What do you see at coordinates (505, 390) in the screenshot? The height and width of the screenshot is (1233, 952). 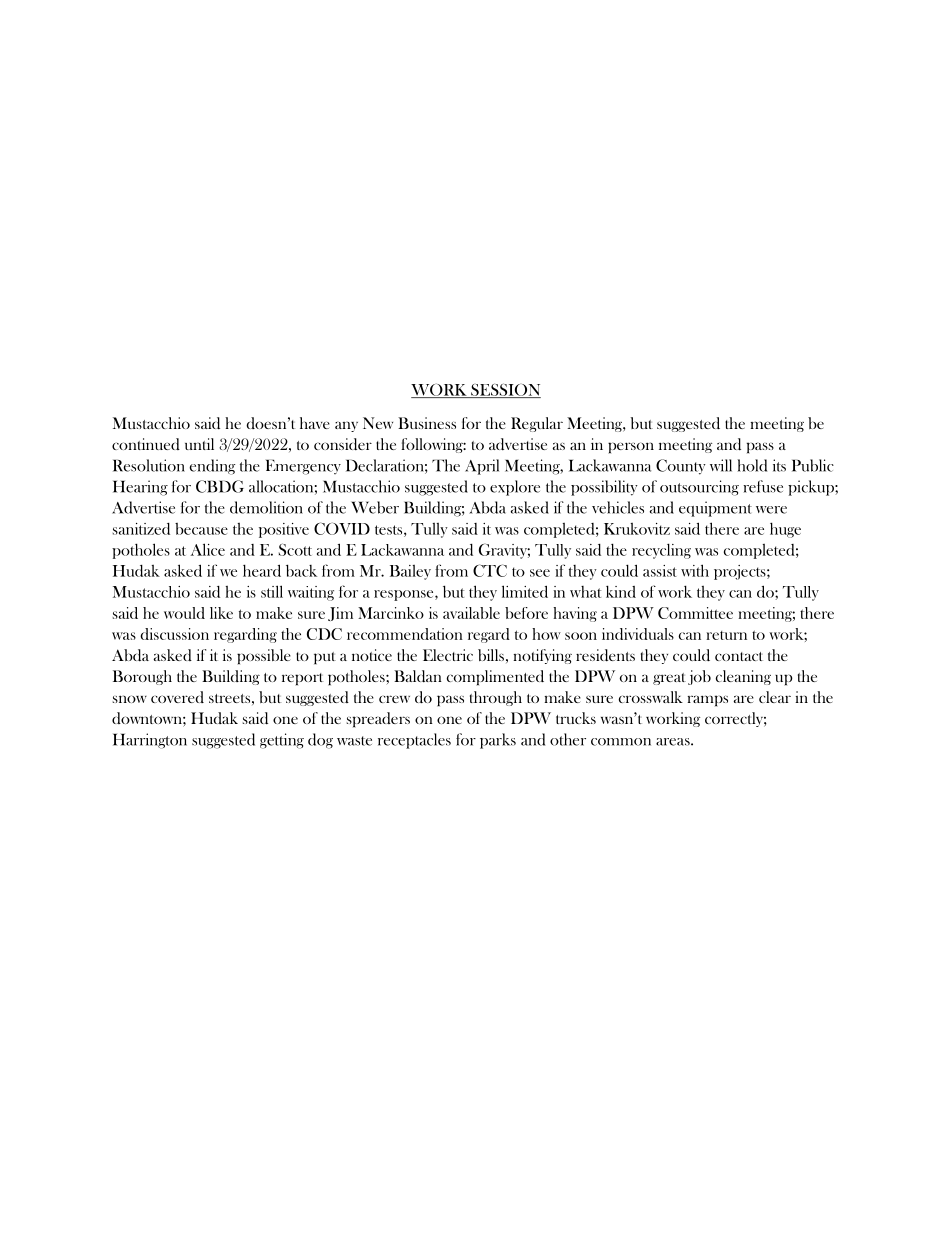 I see `SESSION` at bounding box center [505, 390].
